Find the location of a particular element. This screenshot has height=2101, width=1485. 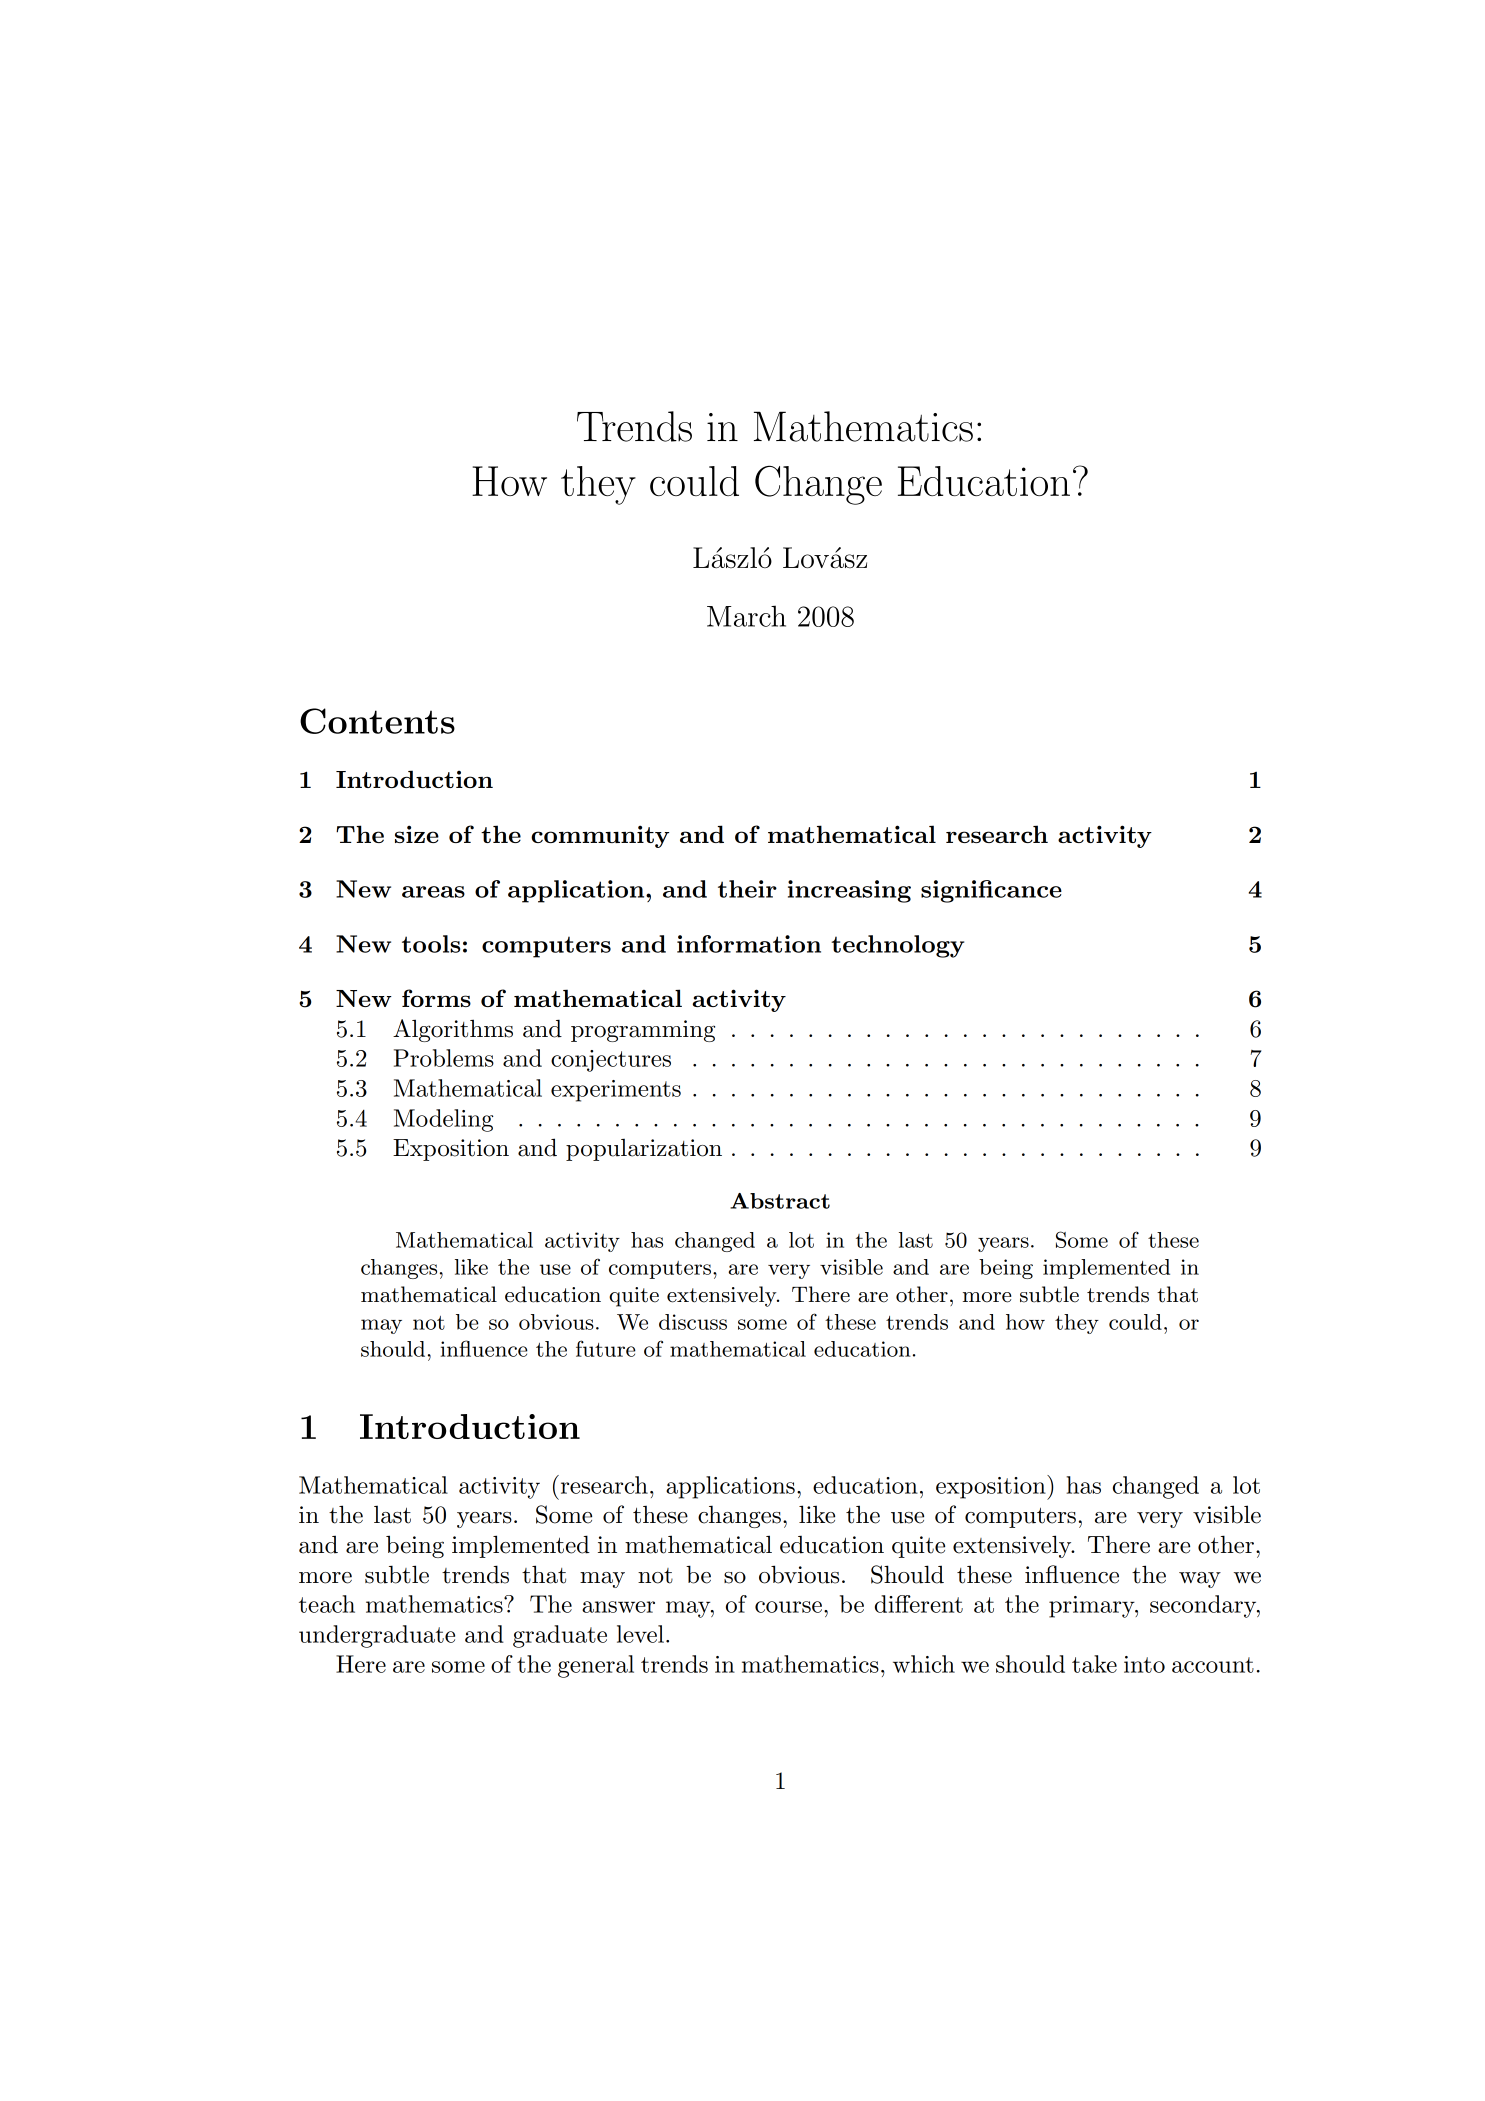

teach is located at coordinates (327, 1604).
